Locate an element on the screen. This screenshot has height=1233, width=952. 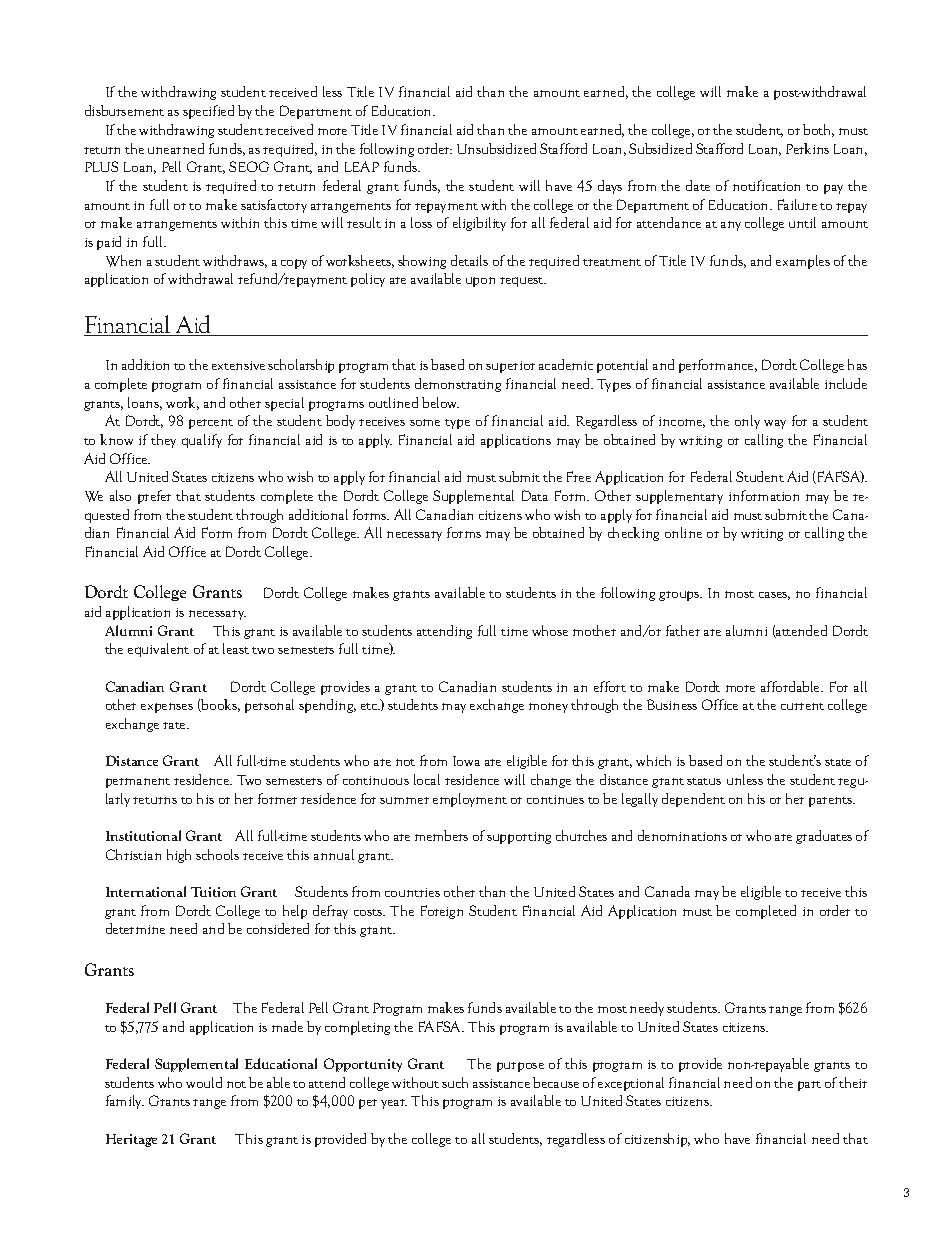
would is located at coordinates (204, 1082).
